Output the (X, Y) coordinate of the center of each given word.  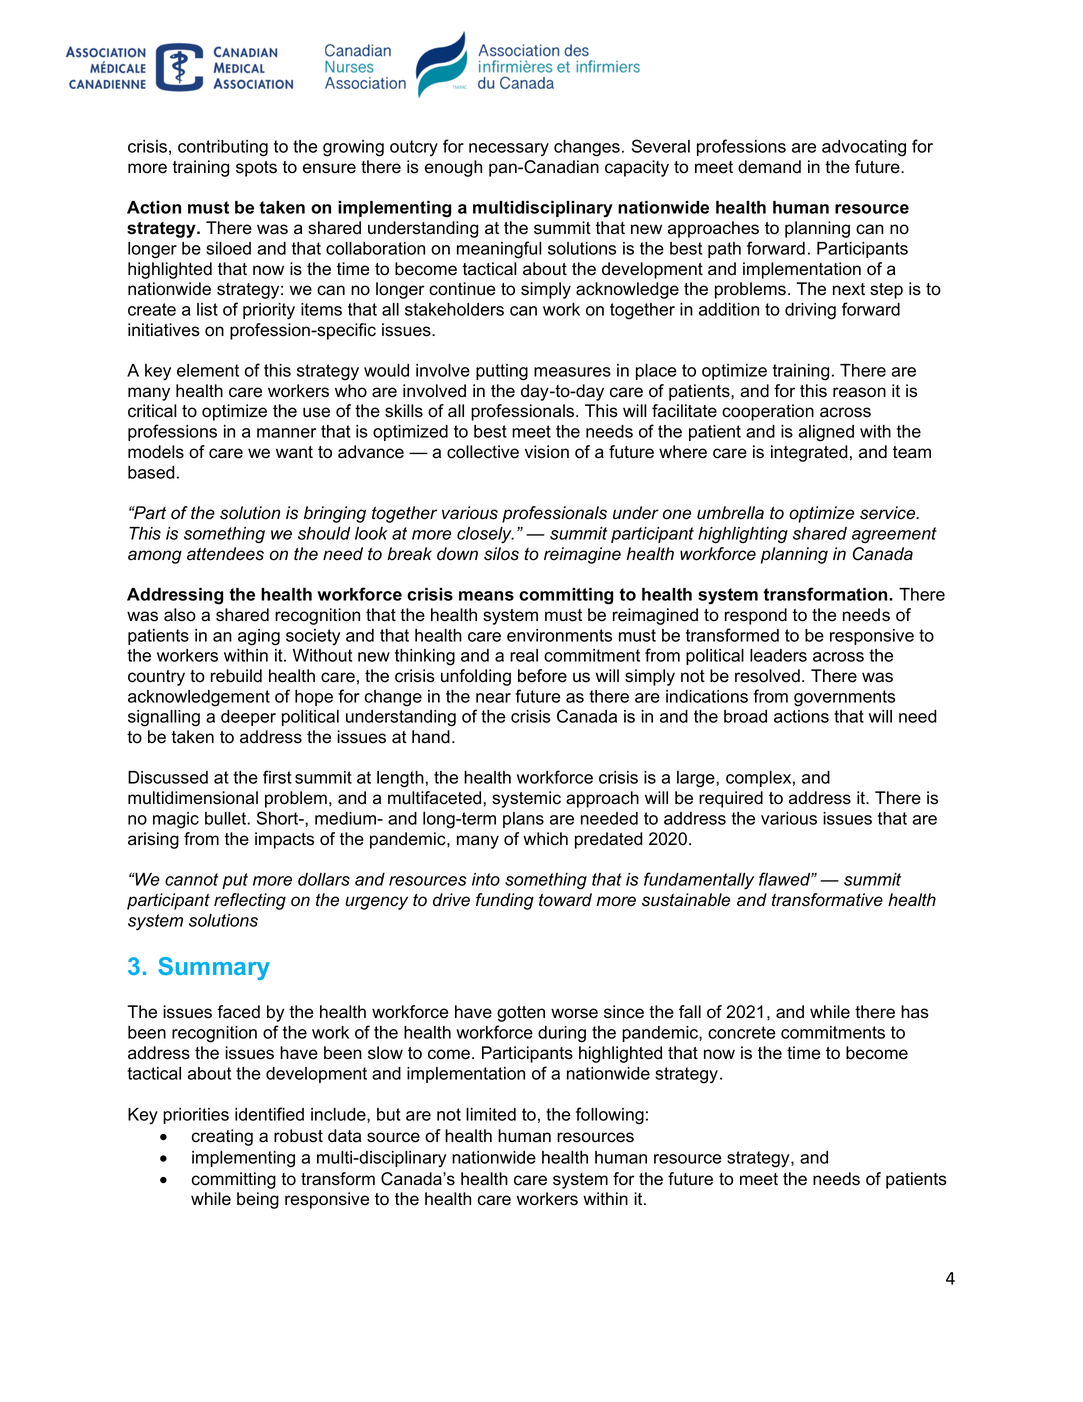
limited (491, 1114)
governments (844, 698)
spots (256, 169)
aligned (826, 433)
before (542, 676)
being (258, 1200)
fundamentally (699, 881)
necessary (509, 149)
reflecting (250, 901)
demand (769, 167)
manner (286, 433)
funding (505, 901)
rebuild (236, 676)
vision (547, 452)
